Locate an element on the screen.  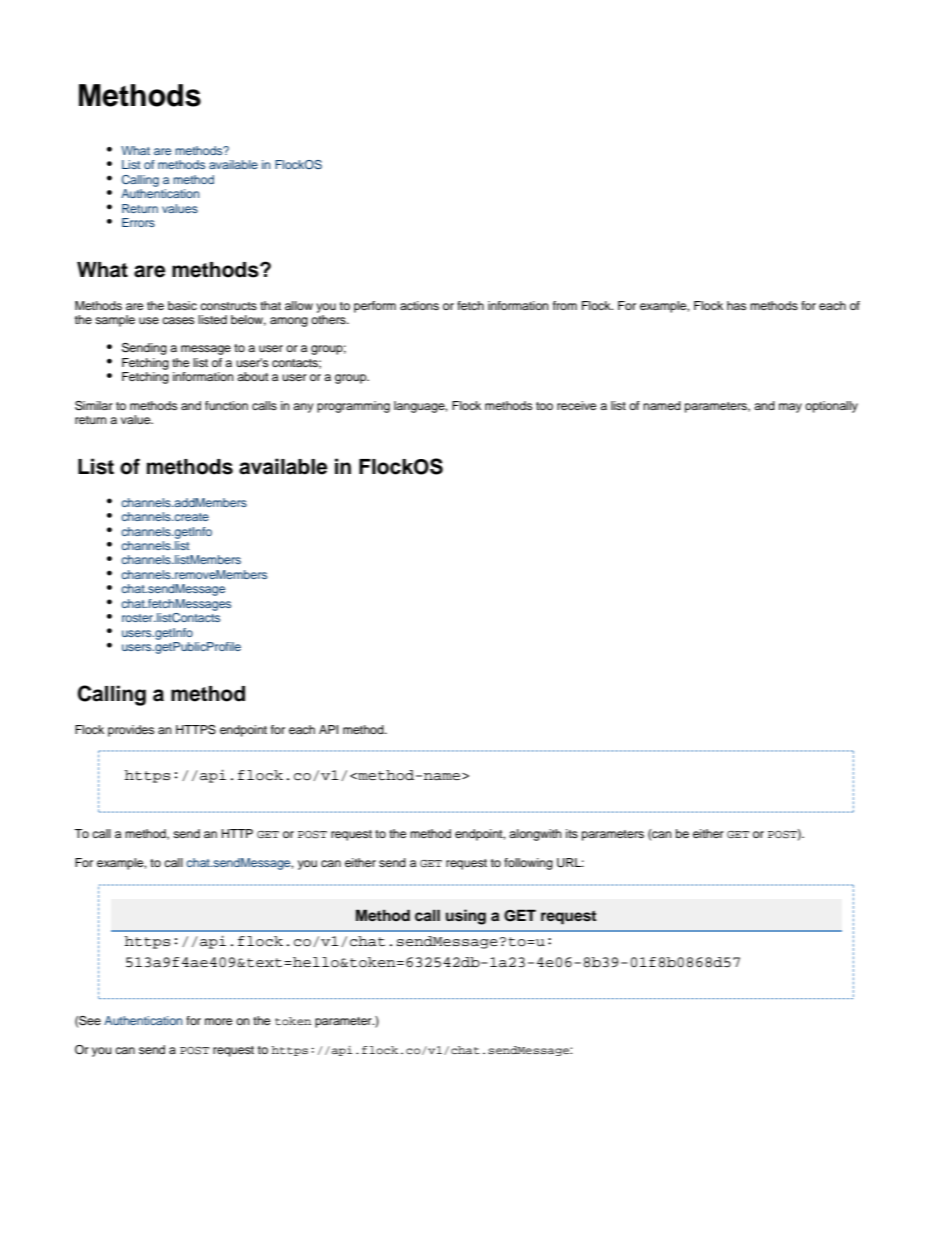
provides is located at coordinates (131, 731).
